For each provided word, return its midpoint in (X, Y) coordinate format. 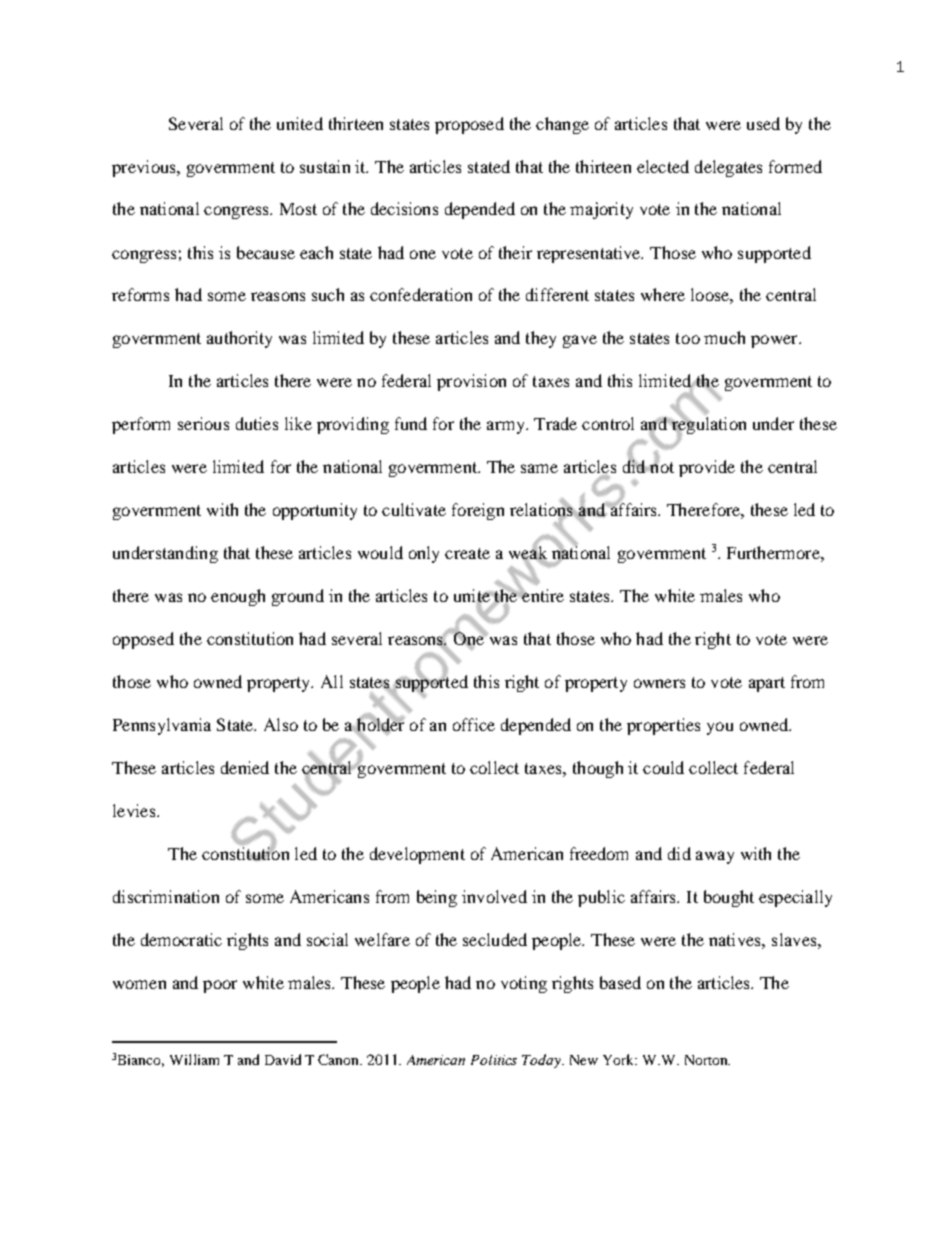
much (724, 337)
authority (239, 339)
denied (245, 767)
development (417, 855)
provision (471, 382)
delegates (728, 168)
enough (238, 597)
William (194, 1059)
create (467, 553)
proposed (469, 125)
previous (145, 168)
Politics (494, 1060)
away (715, 857)
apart (767, 684)
